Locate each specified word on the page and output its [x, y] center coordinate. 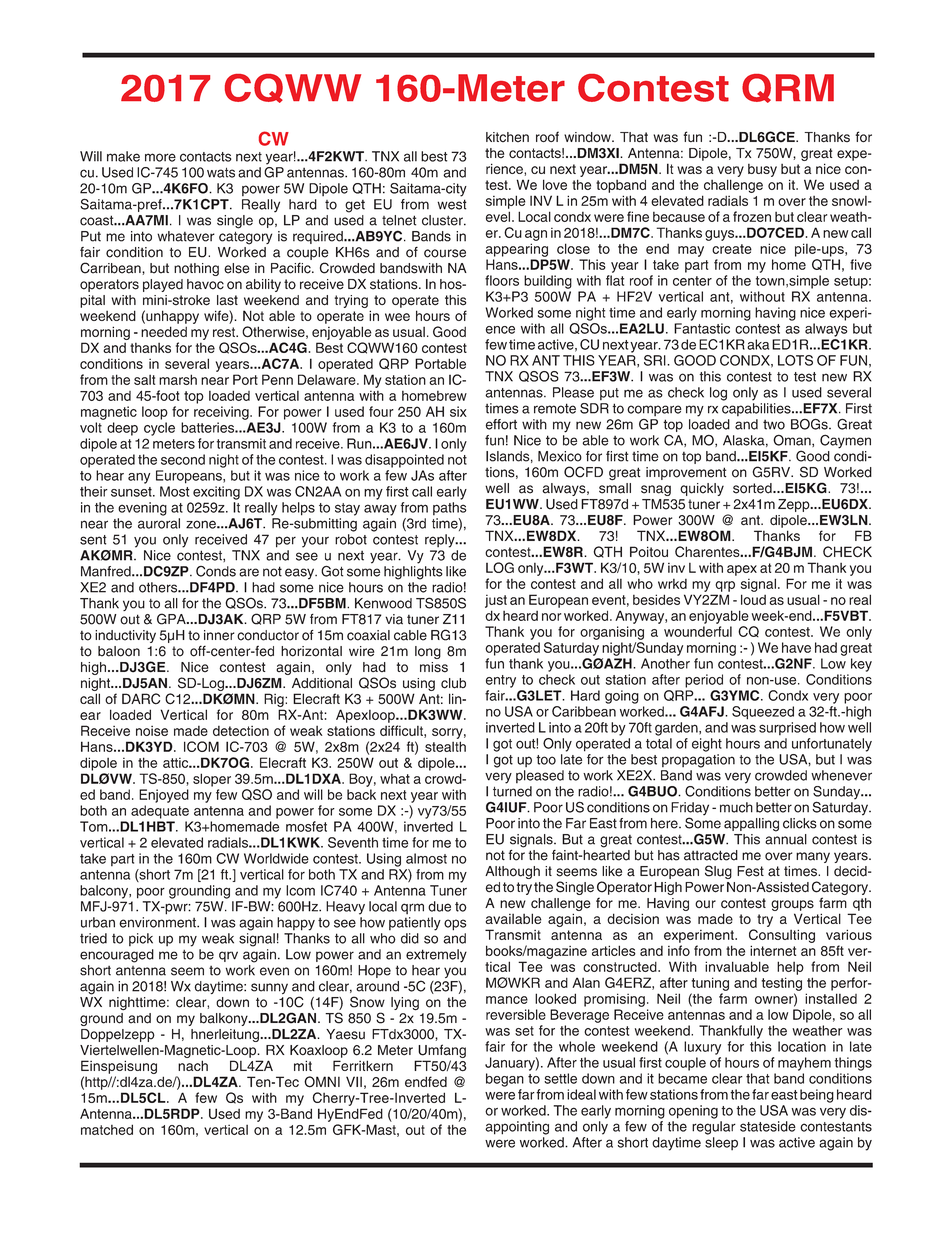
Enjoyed [164, 796]
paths [450, 508]
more [160, 157]
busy [762, 170]
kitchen [507, 137]
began [505, 1080]
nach [193, 1065]
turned [512, 791]
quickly [702, 489]
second [183, 459]
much [736, 807]
